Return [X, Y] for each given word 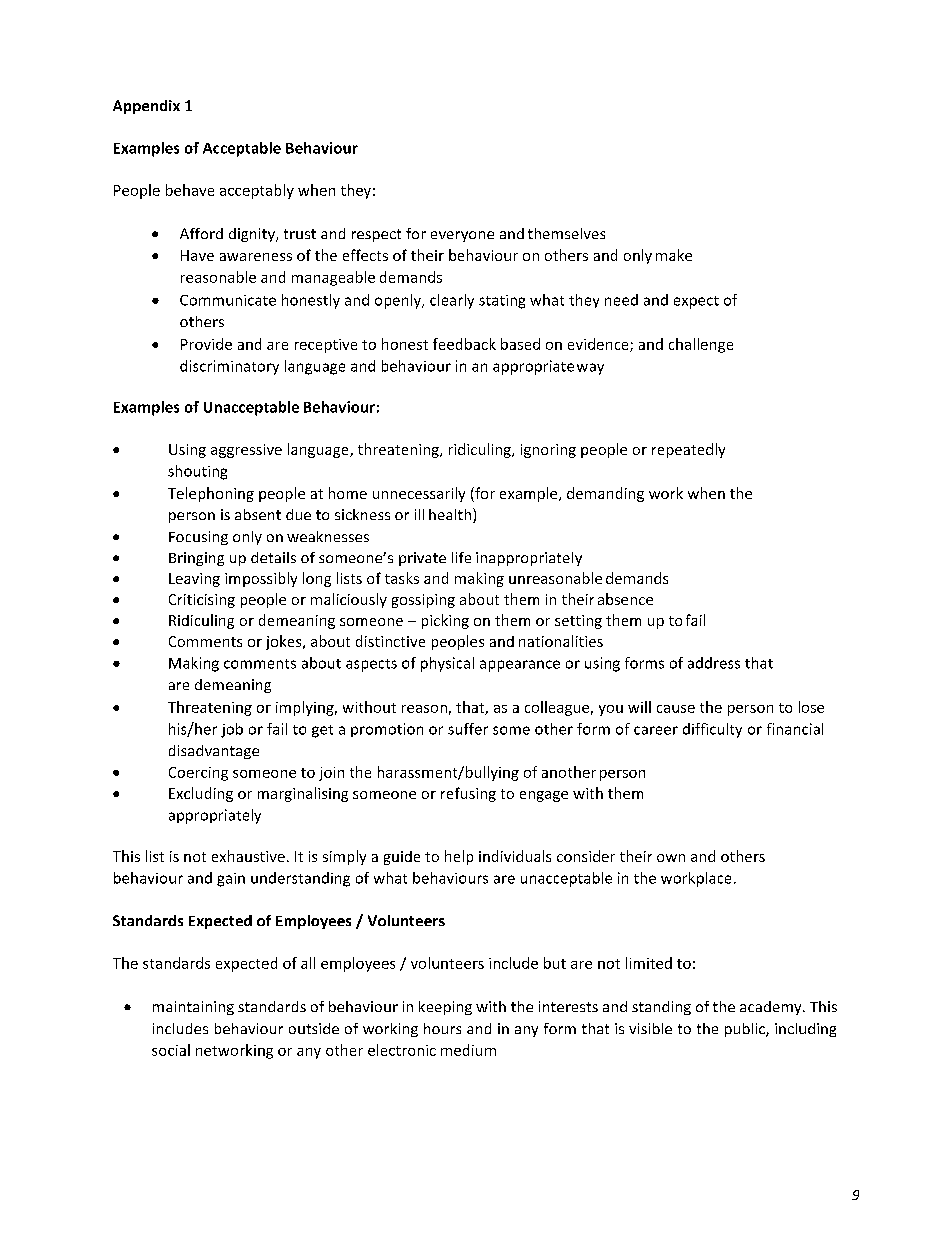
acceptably [257, 191]
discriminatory [229, 367]
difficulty [712, 730]
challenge [701, 345]
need [621, 300]
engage [544, 796]
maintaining [193, 1008]
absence [625, 599]
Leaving [194, 580]
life [461, 557]
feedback [464, 344]
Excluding [201, 794]
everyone [462, 236]
